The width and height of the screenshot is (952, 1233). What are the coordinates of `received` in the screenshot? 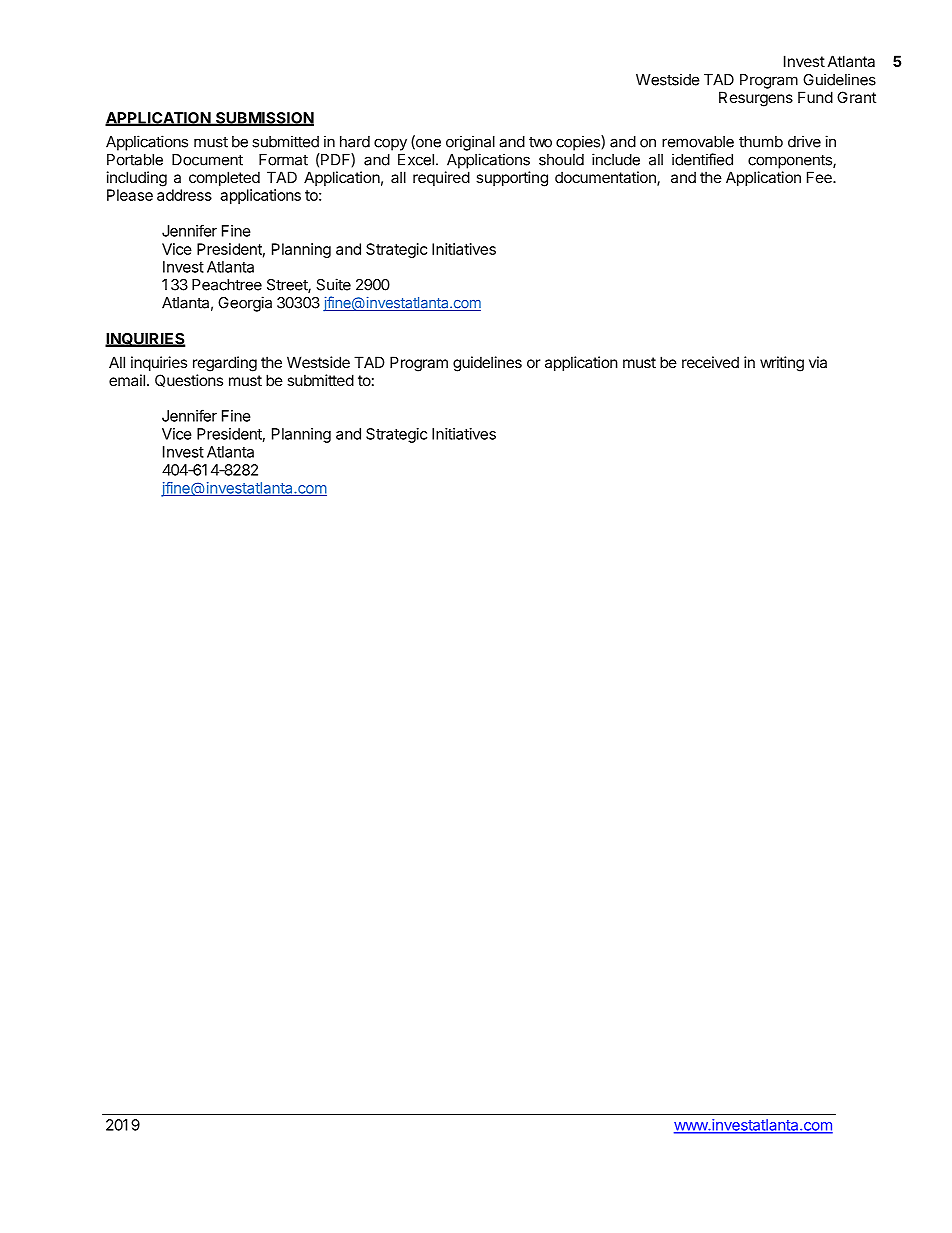 It's located at (710, 362).
